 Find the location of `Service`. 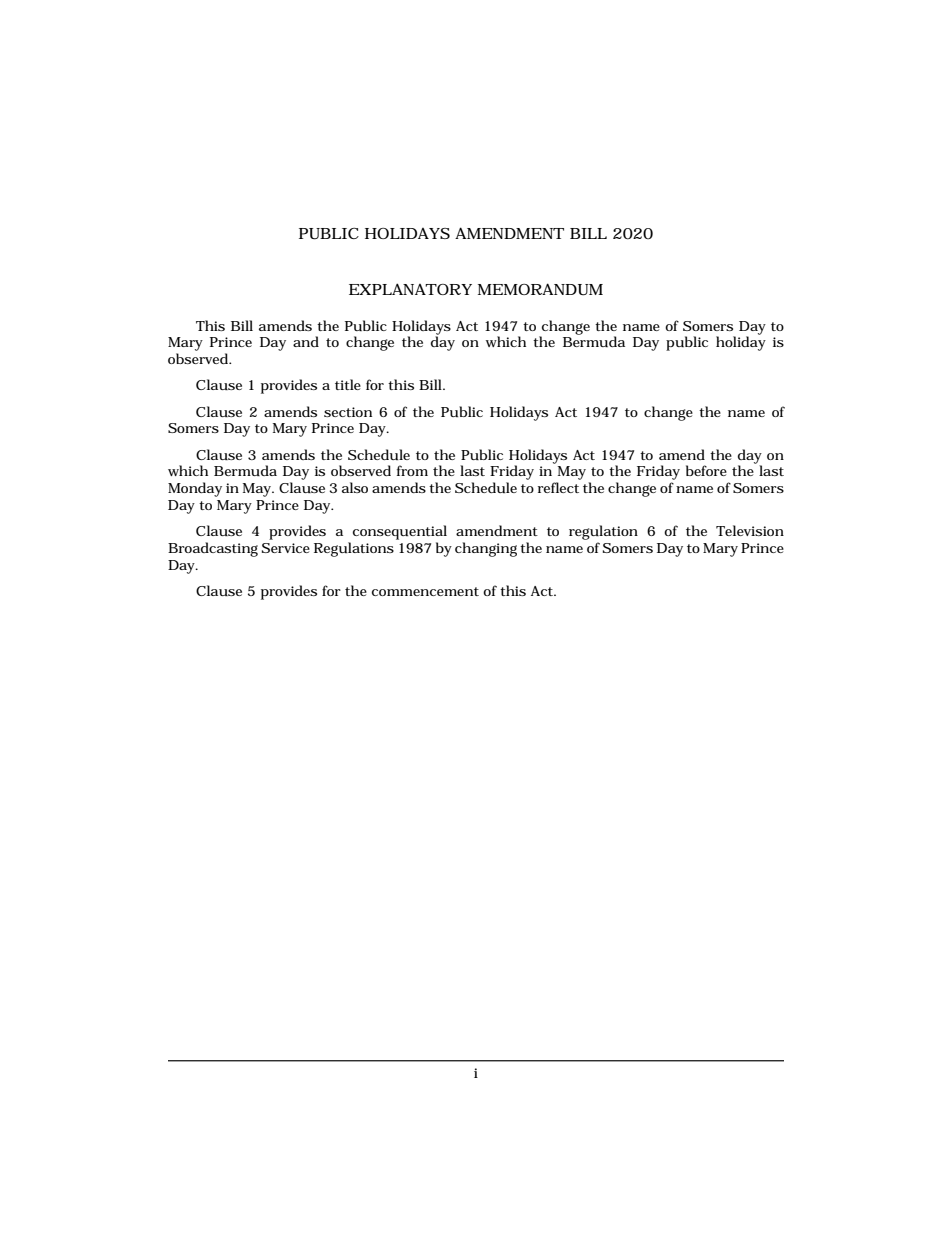

Service is located at coordinates (286, 548).
